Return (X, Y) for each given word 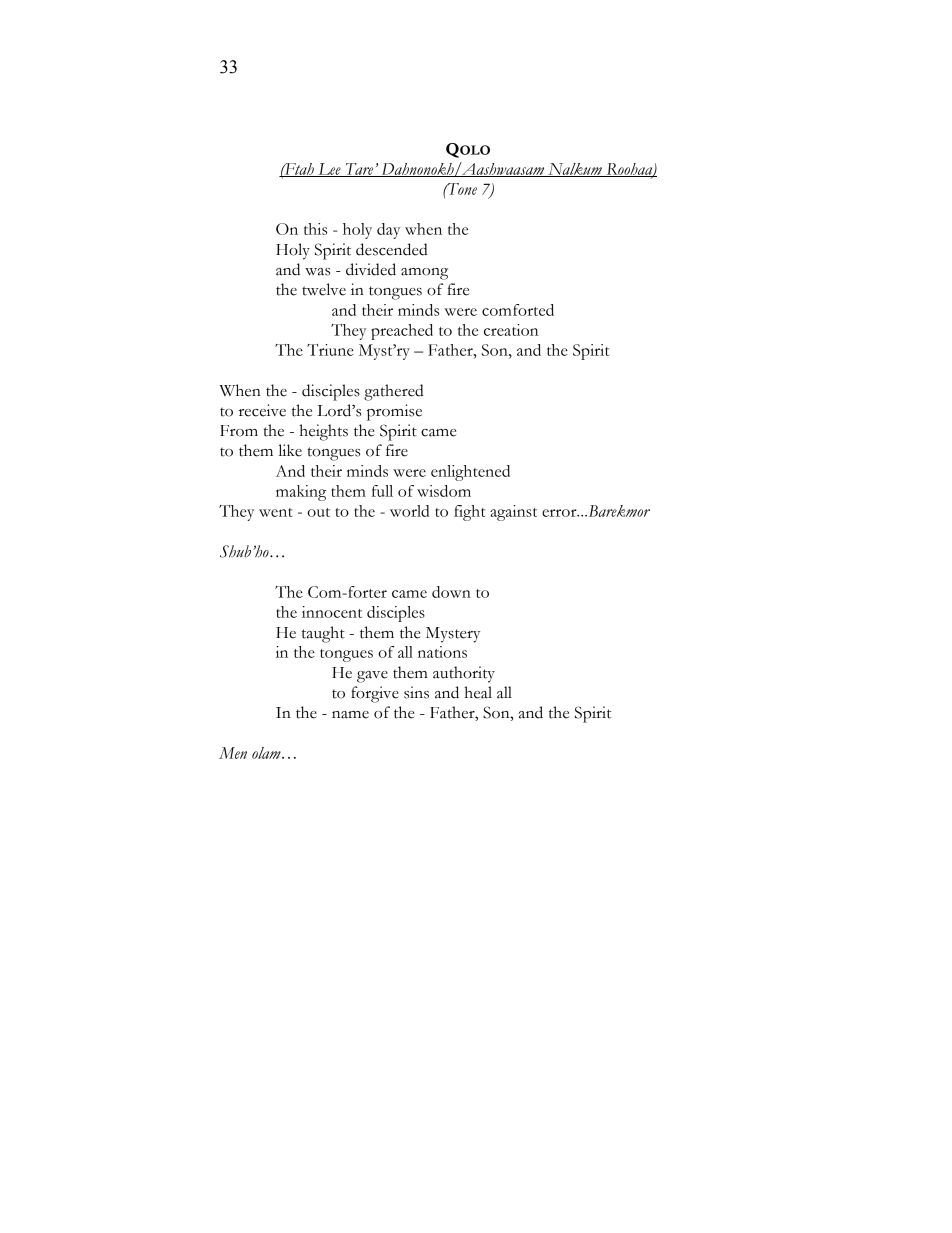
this (315, 229)
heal (478, 692)
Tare (359, 170)
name (350, 715)
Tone (461, 189)
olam (267, 753)
